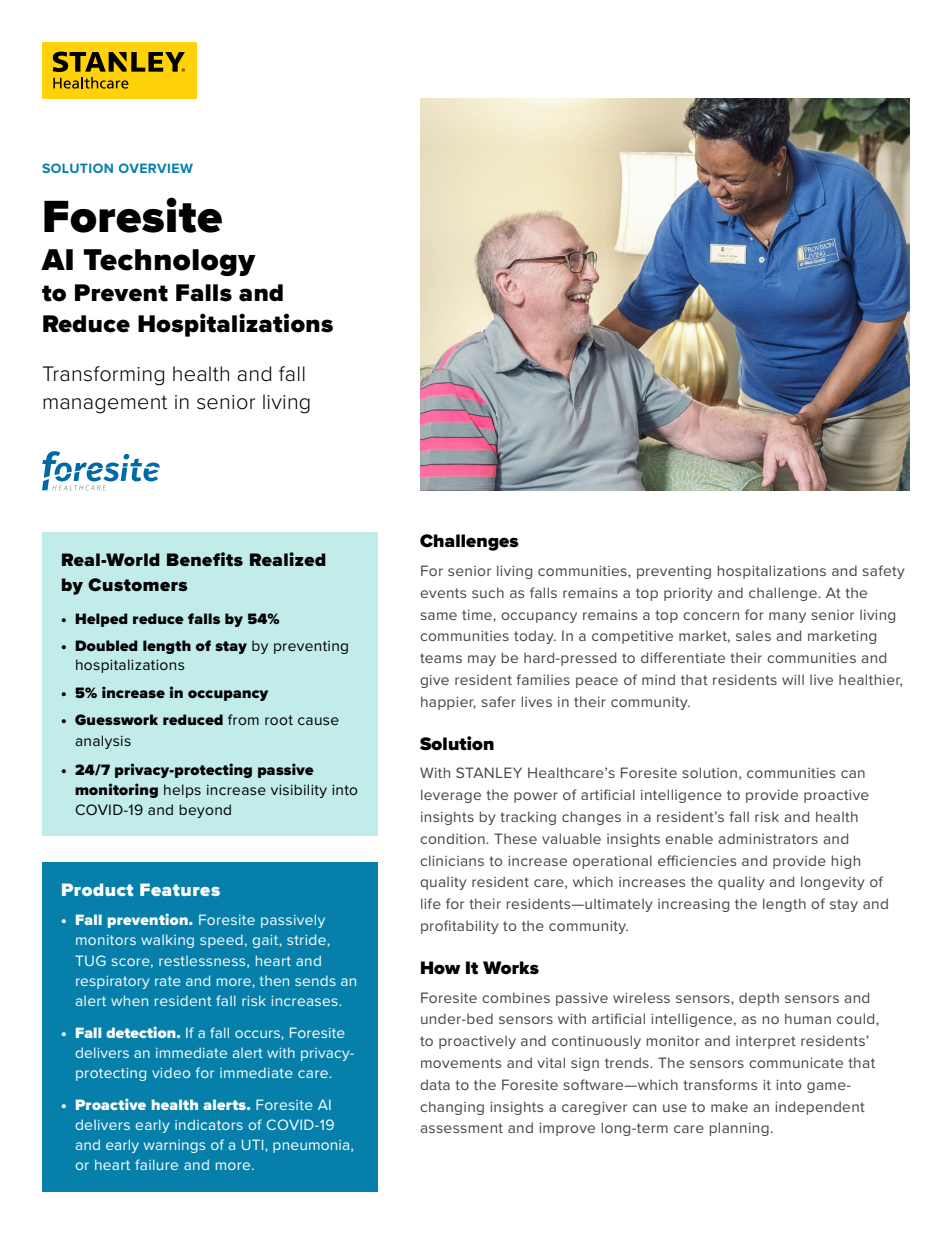 Image resolution: width=952 pixels, height=1233 pixels. Describe the element at coordinates (180, 889) in the document. I see `Features` at that location.
